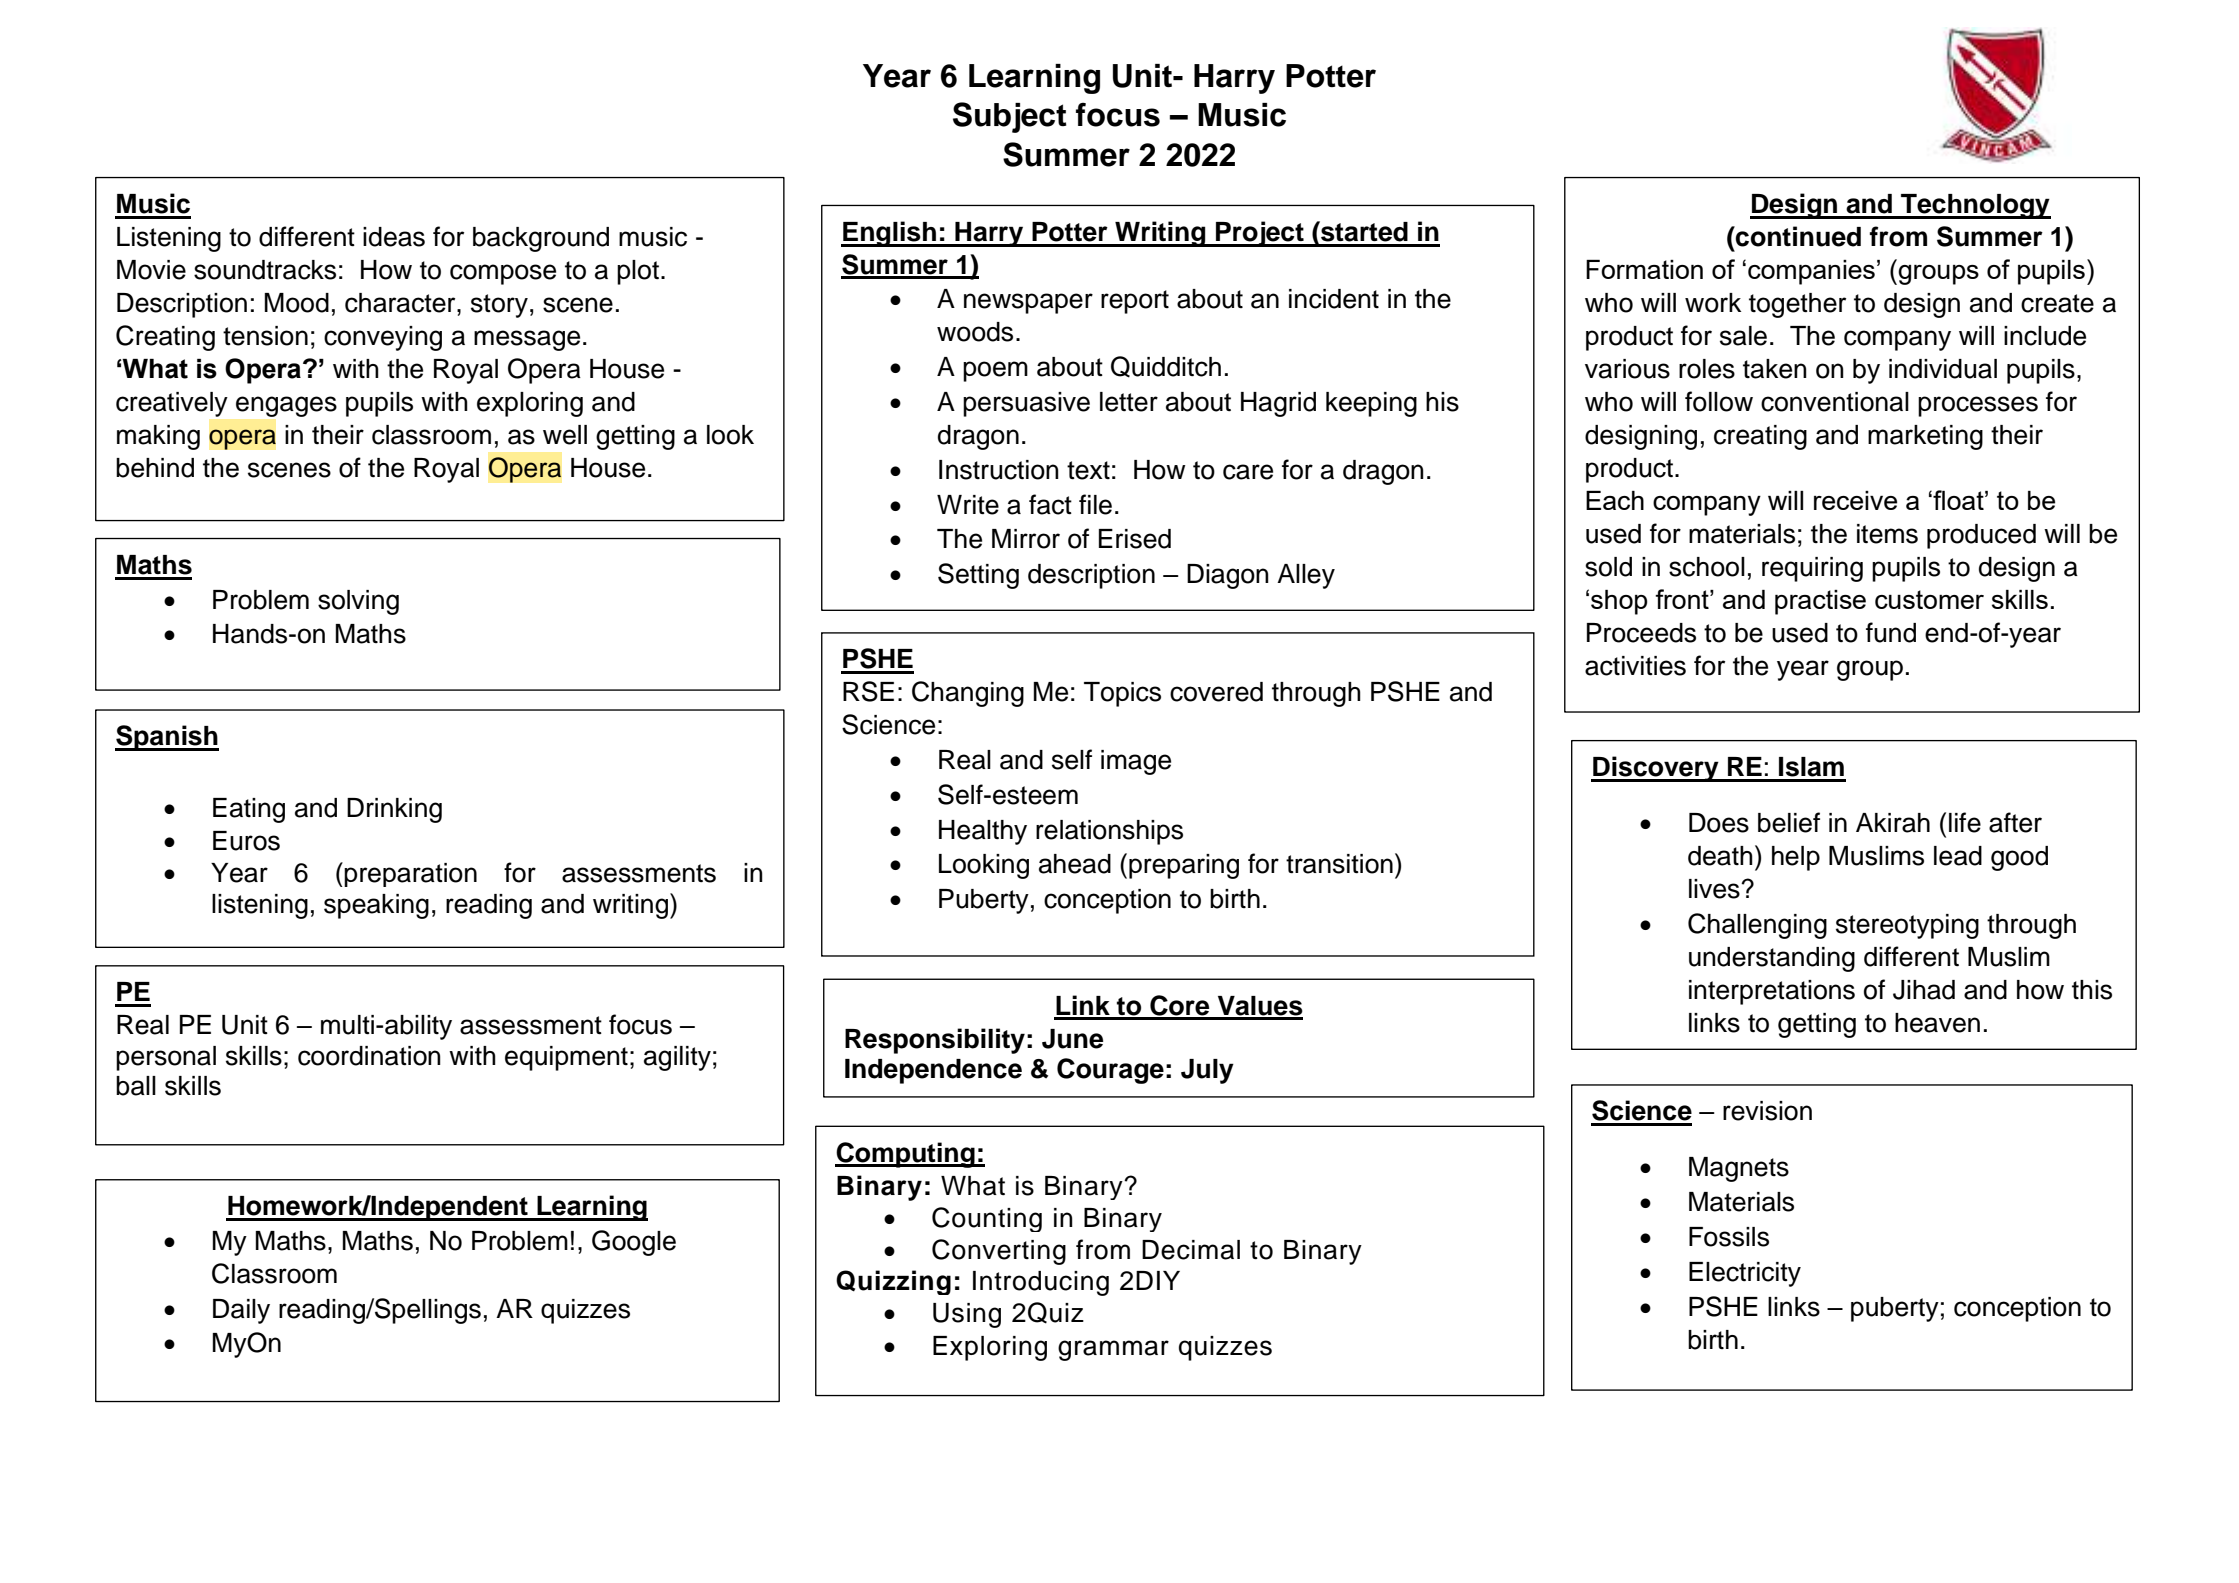 The image size is (2239, 1583). I want to click on coordination, so click(369, 1056).
